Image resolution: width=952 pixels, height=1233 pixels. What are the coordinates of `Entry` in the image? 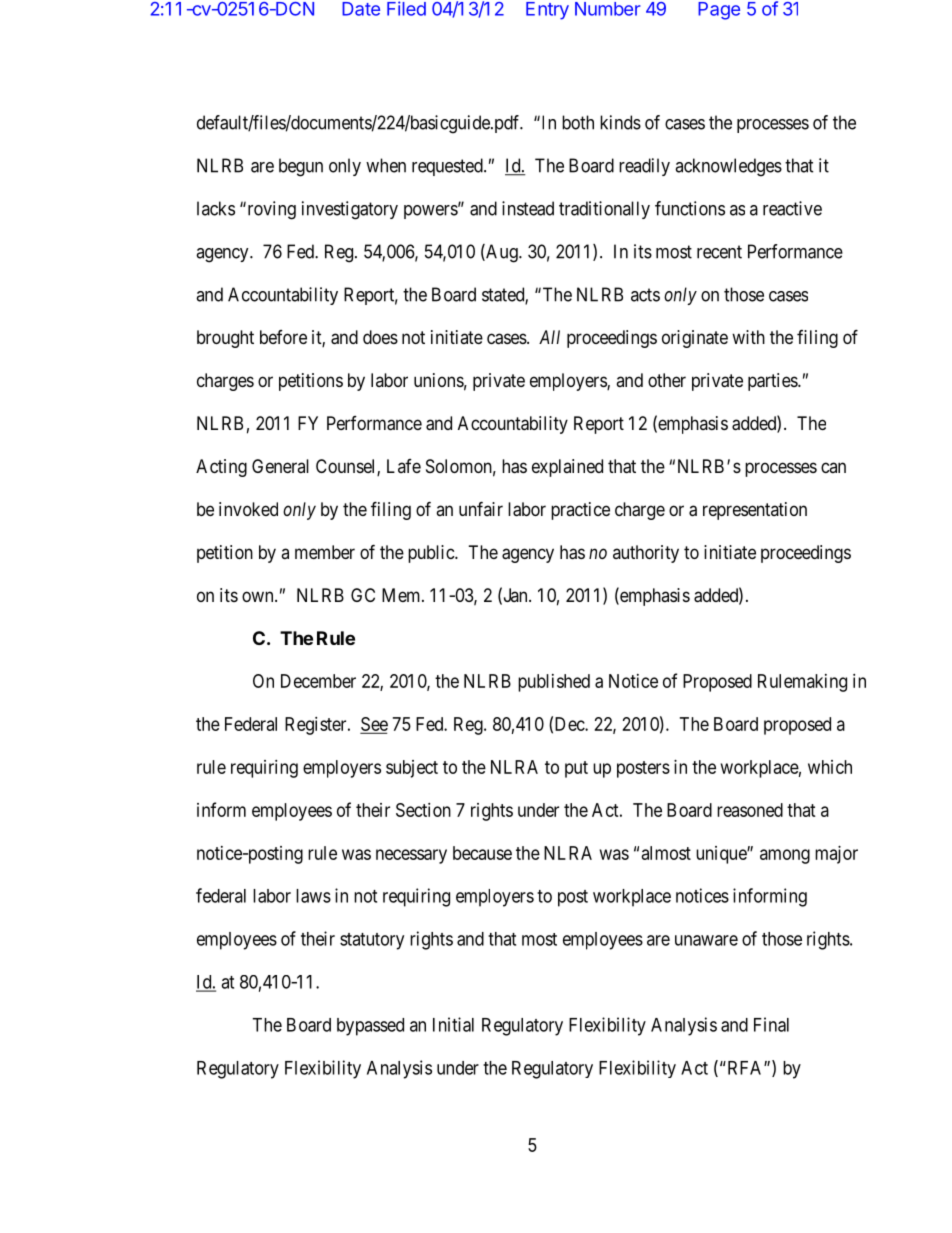 It's located at (547, 11).
